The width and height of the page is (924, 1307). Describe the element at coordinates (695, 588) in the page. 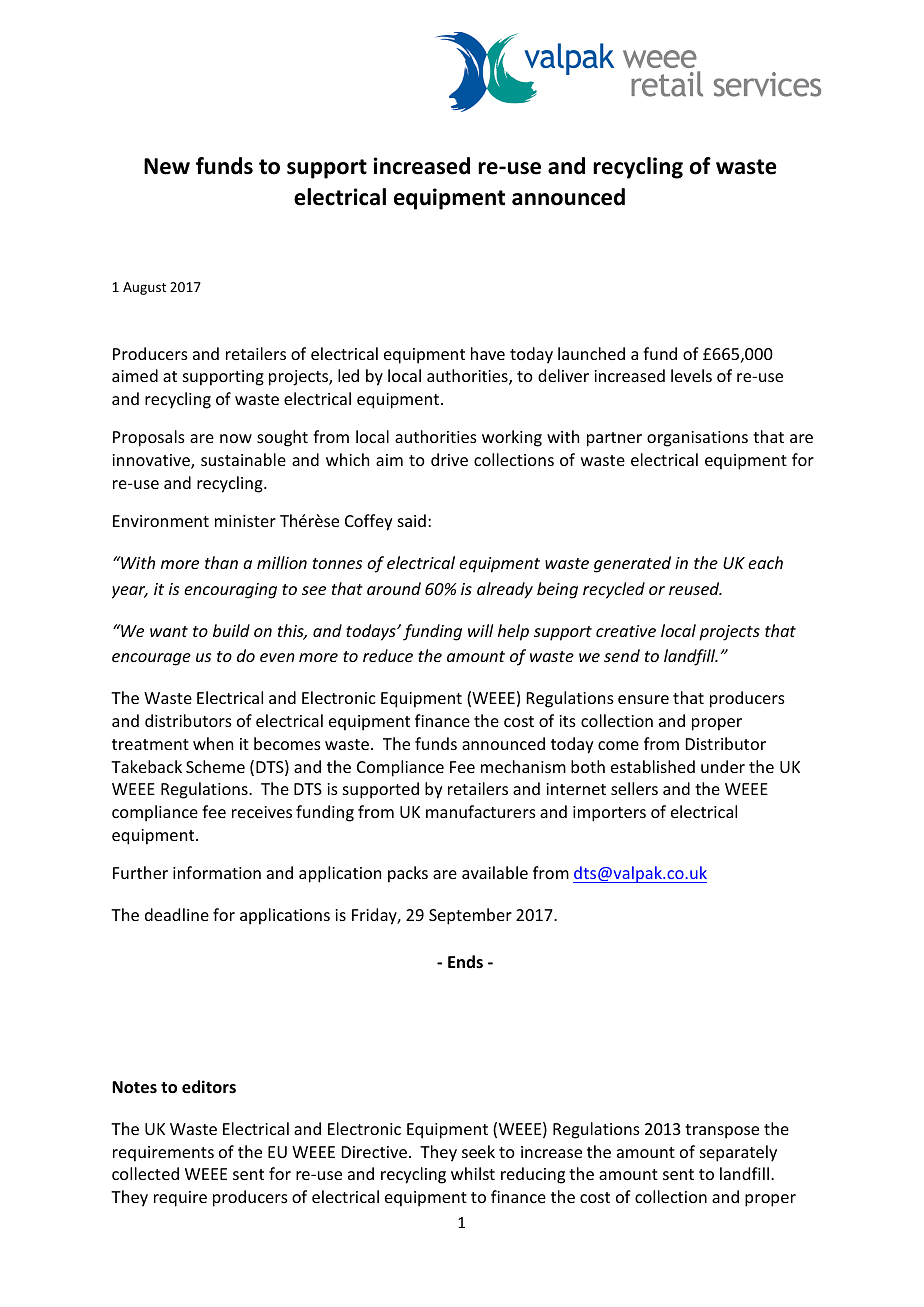

I see `reused` at that location.
